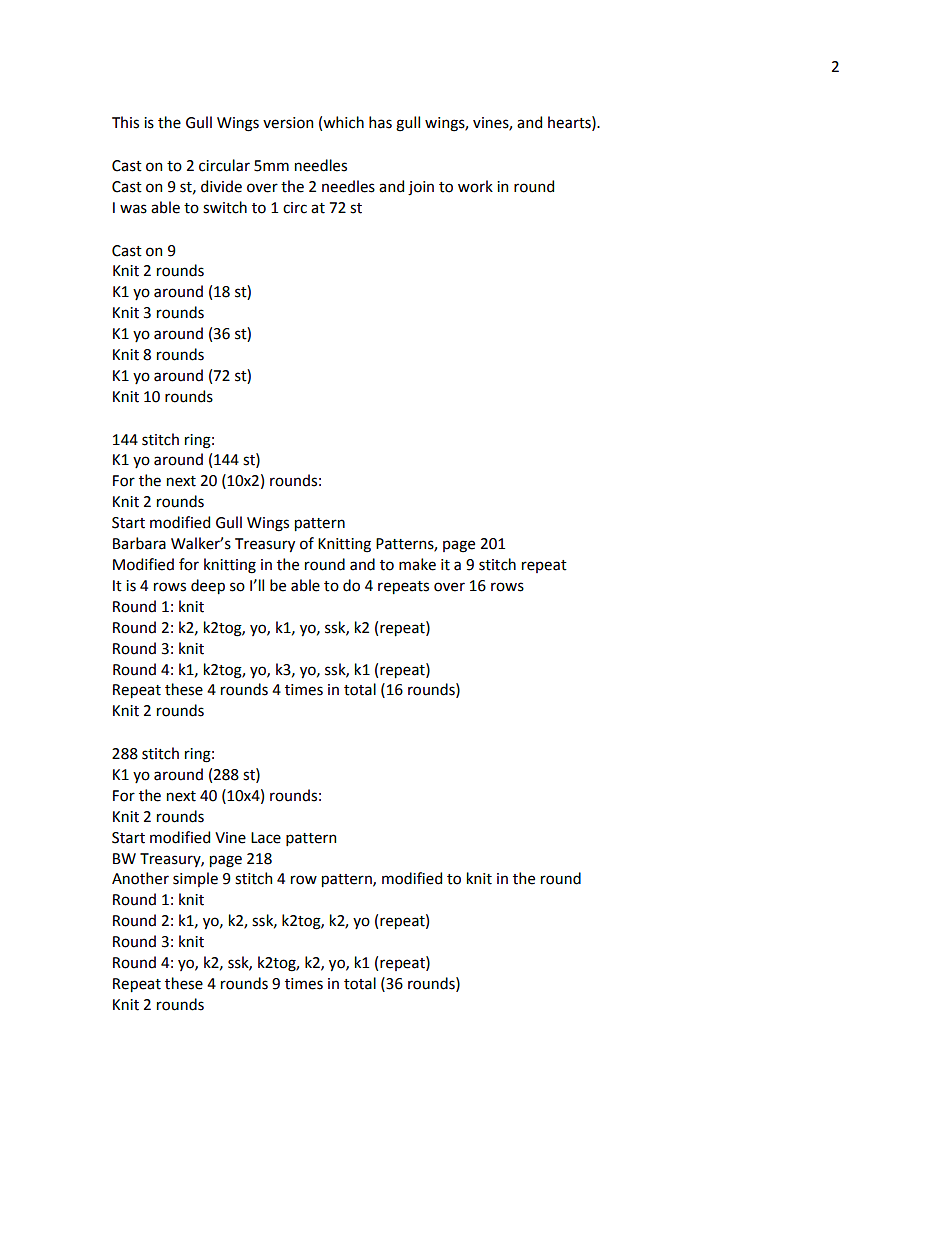 This page has width=952, height=1233. I want to click on version, so click(288, 123).
